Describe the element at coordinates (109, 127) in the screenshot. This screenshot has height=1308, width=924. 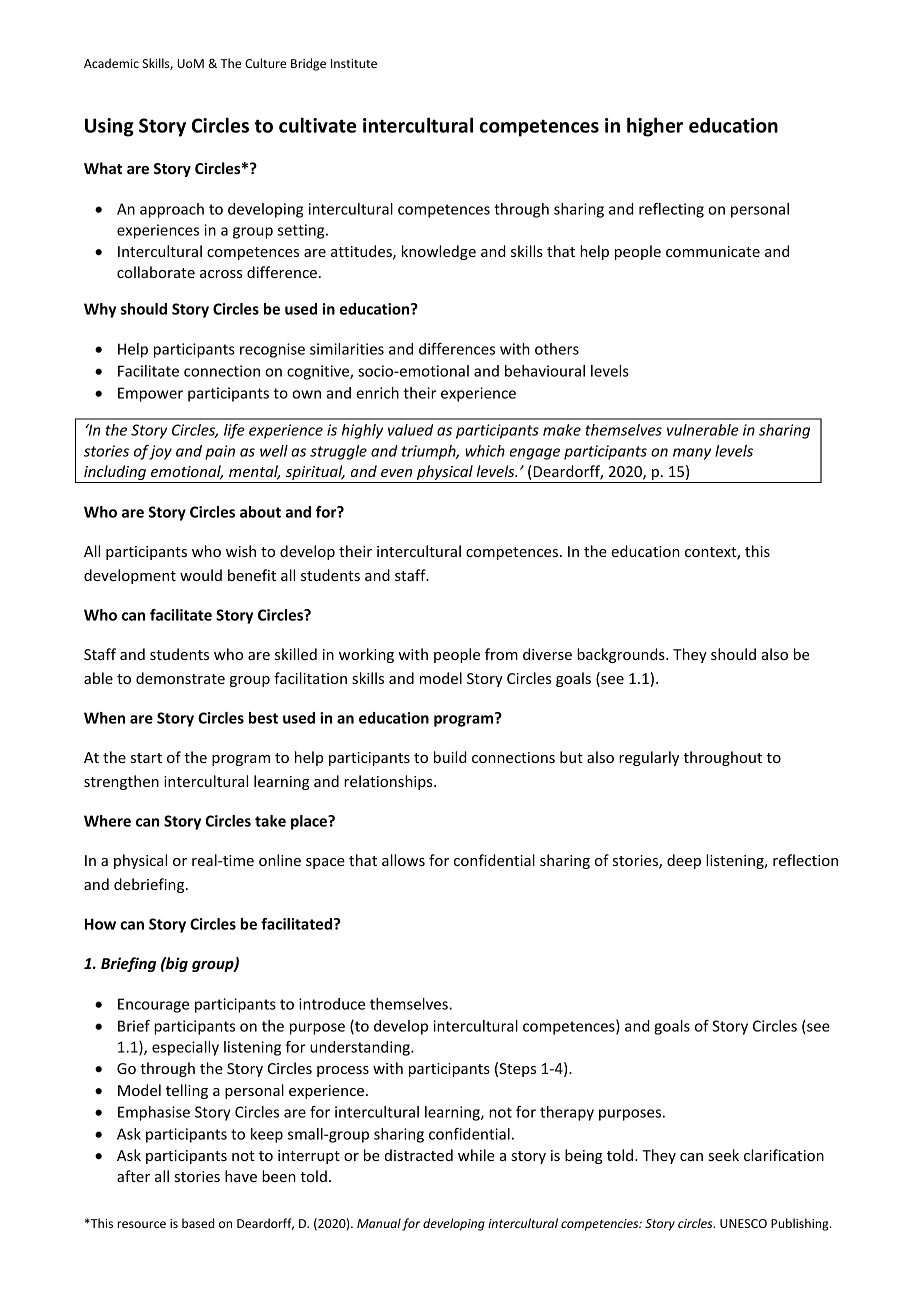
I see `Using` at that location.
